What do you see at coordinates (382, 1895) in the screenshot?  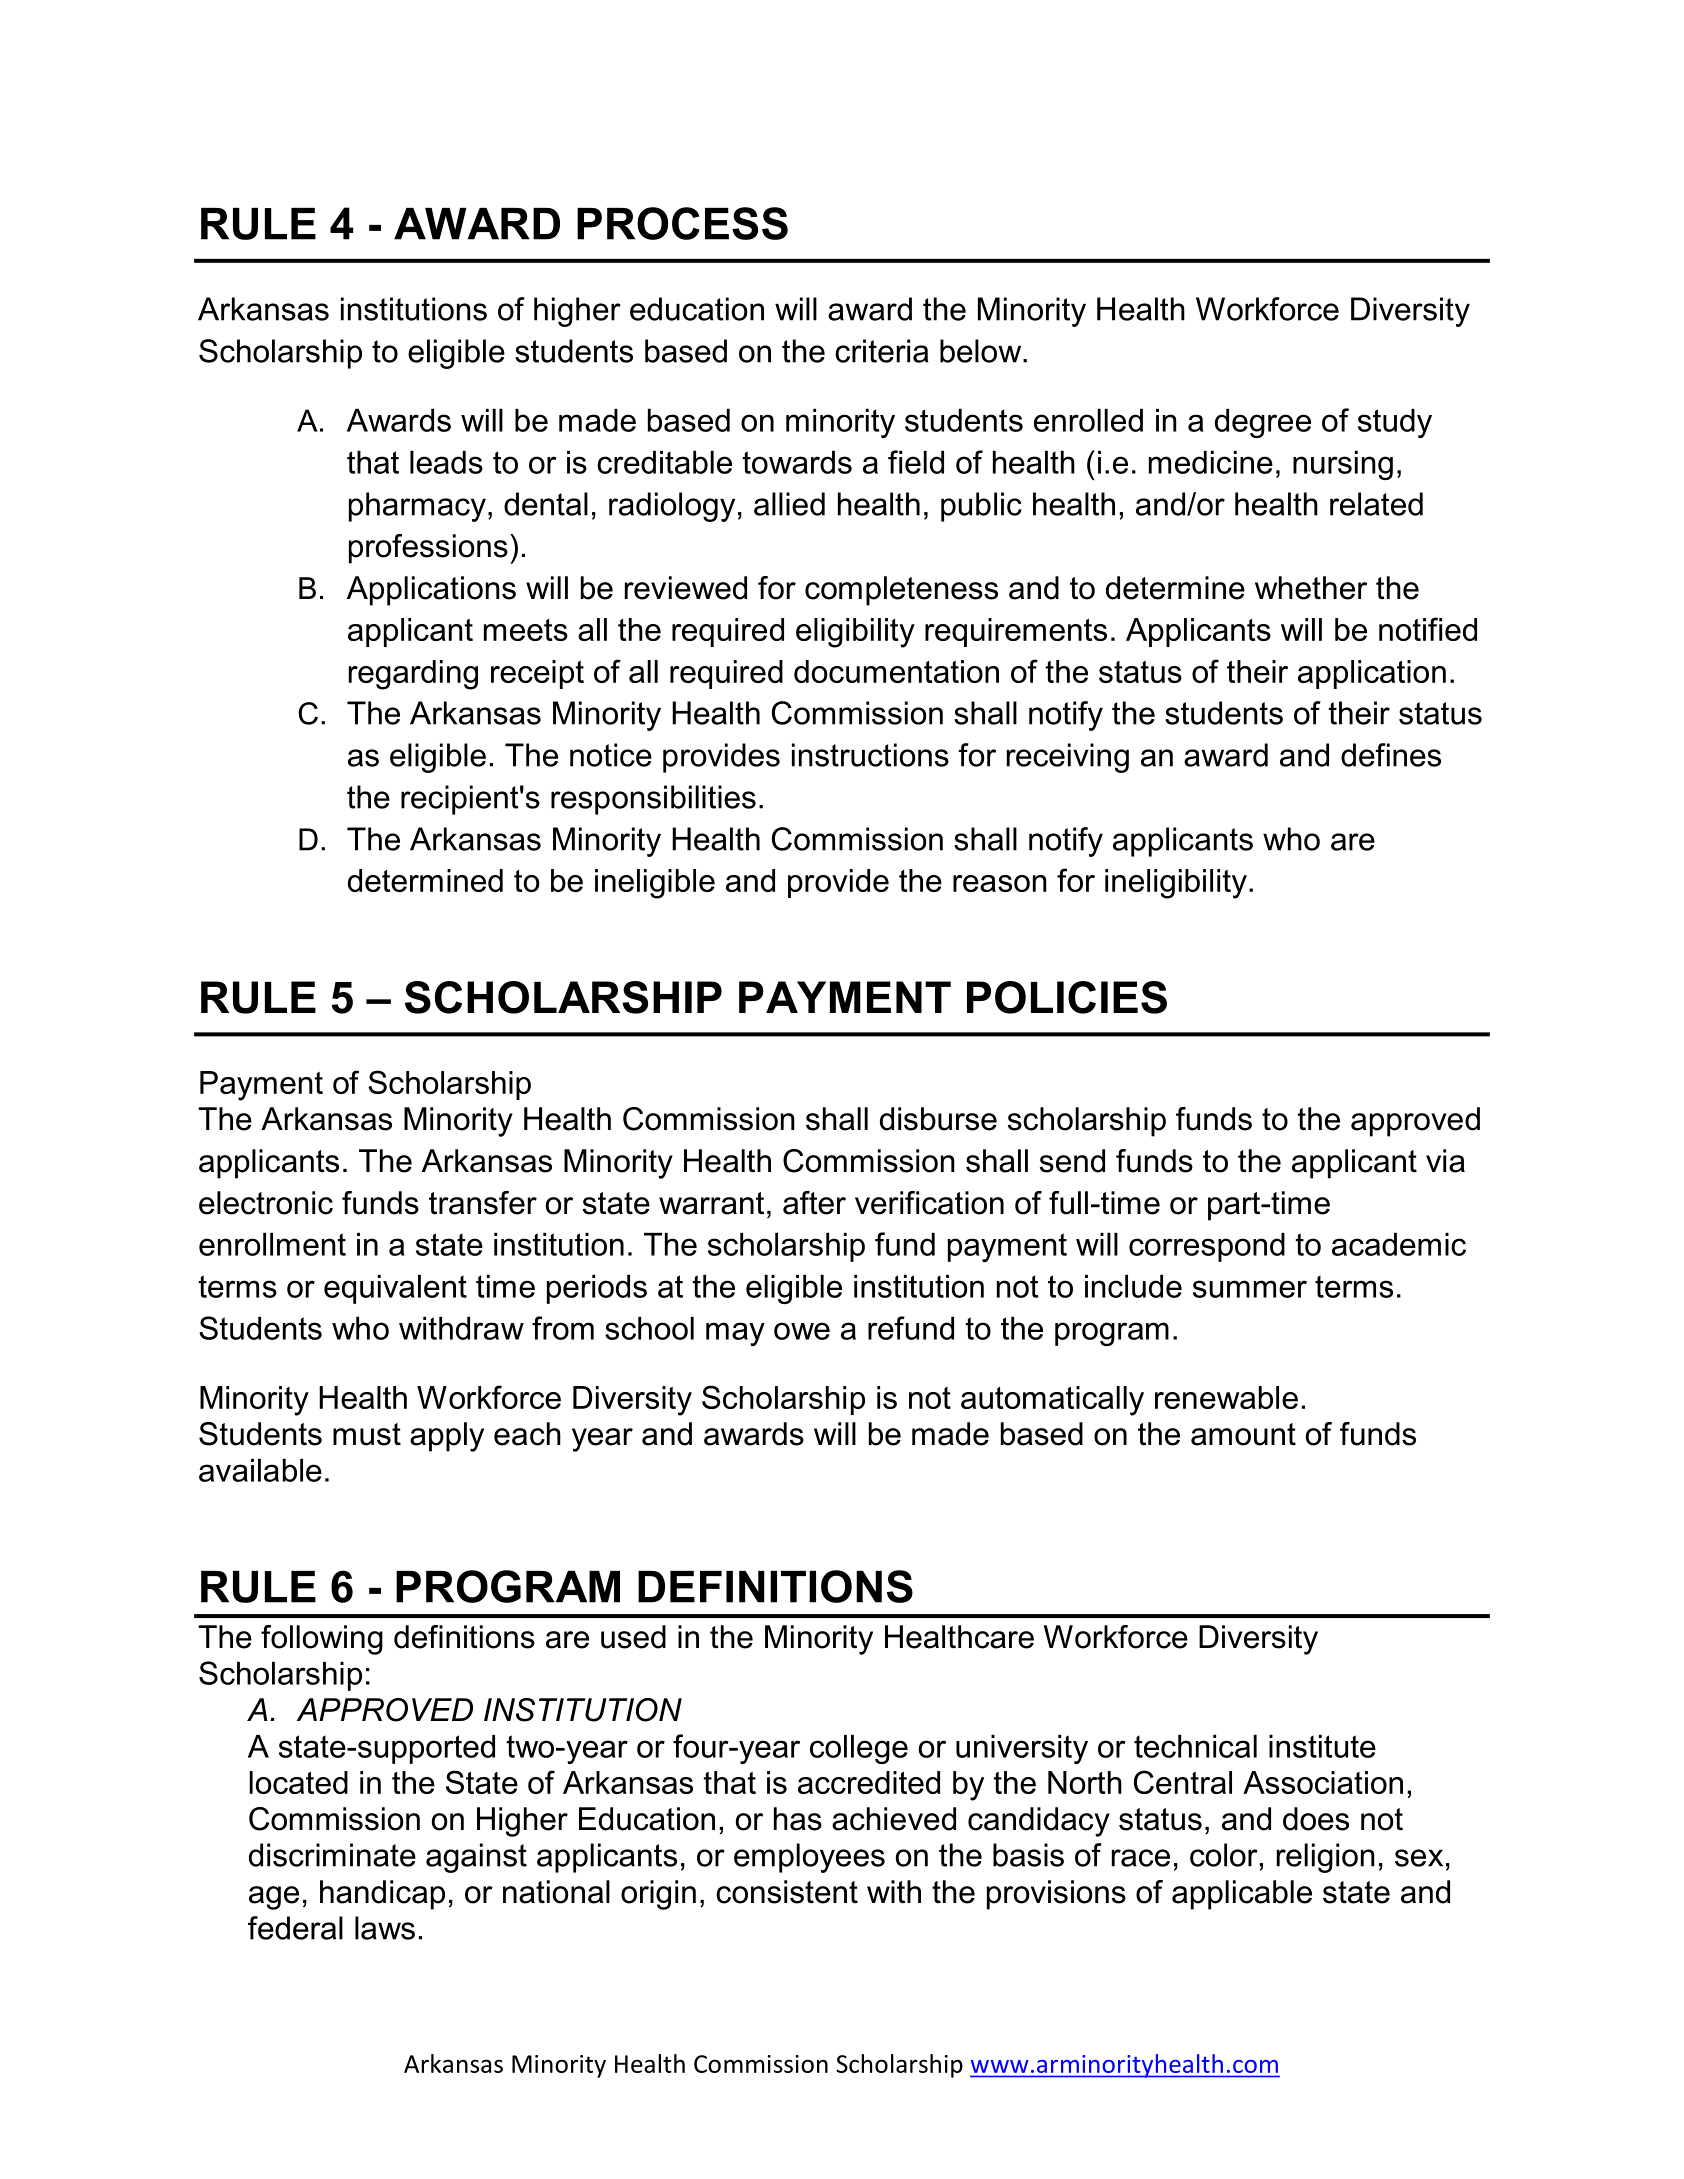 I see `handicap` at bounding box center [382, 1895].
